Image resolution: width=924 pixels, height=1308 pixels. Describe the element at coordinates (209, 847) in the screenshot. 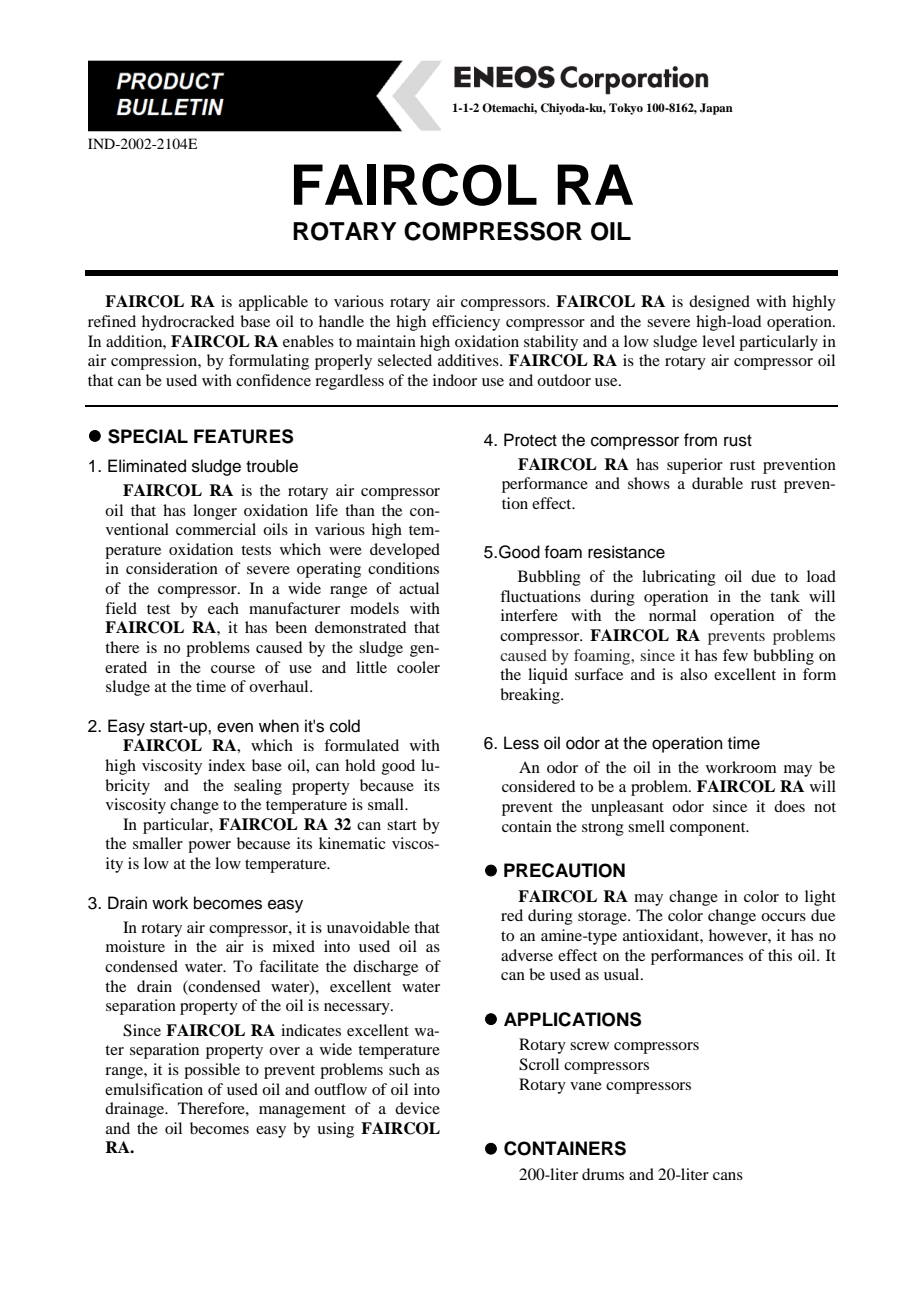

I see `power` at that location.
